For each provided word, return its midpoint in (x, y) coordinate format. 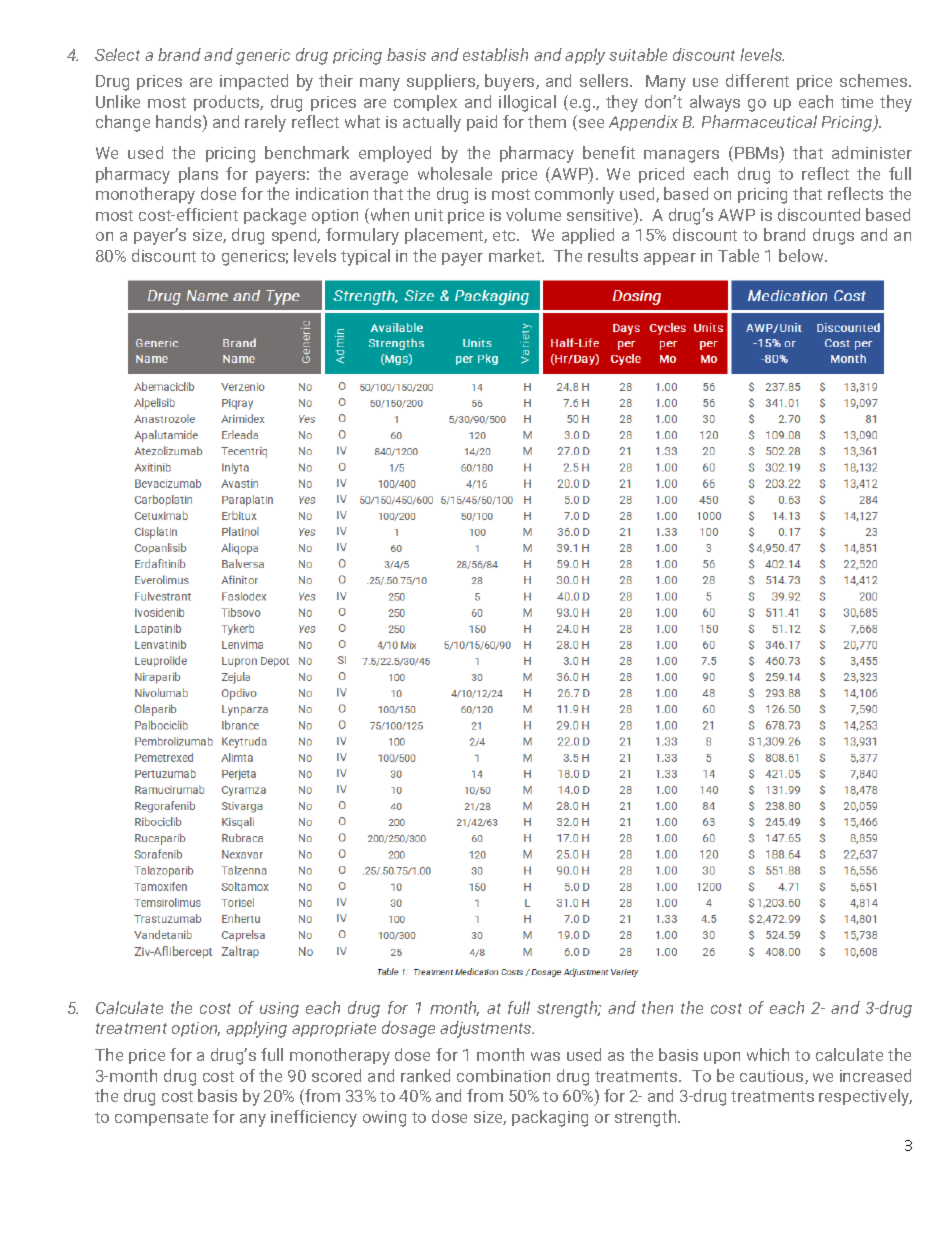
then (657, 1007)
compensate (161, 1119)
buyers (511, 82)
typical (365, 257)
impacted (254, 82)
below (802, 255)
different (757, 80)
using (279, 1010)
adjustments (487, 1029)
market (516, 255)
